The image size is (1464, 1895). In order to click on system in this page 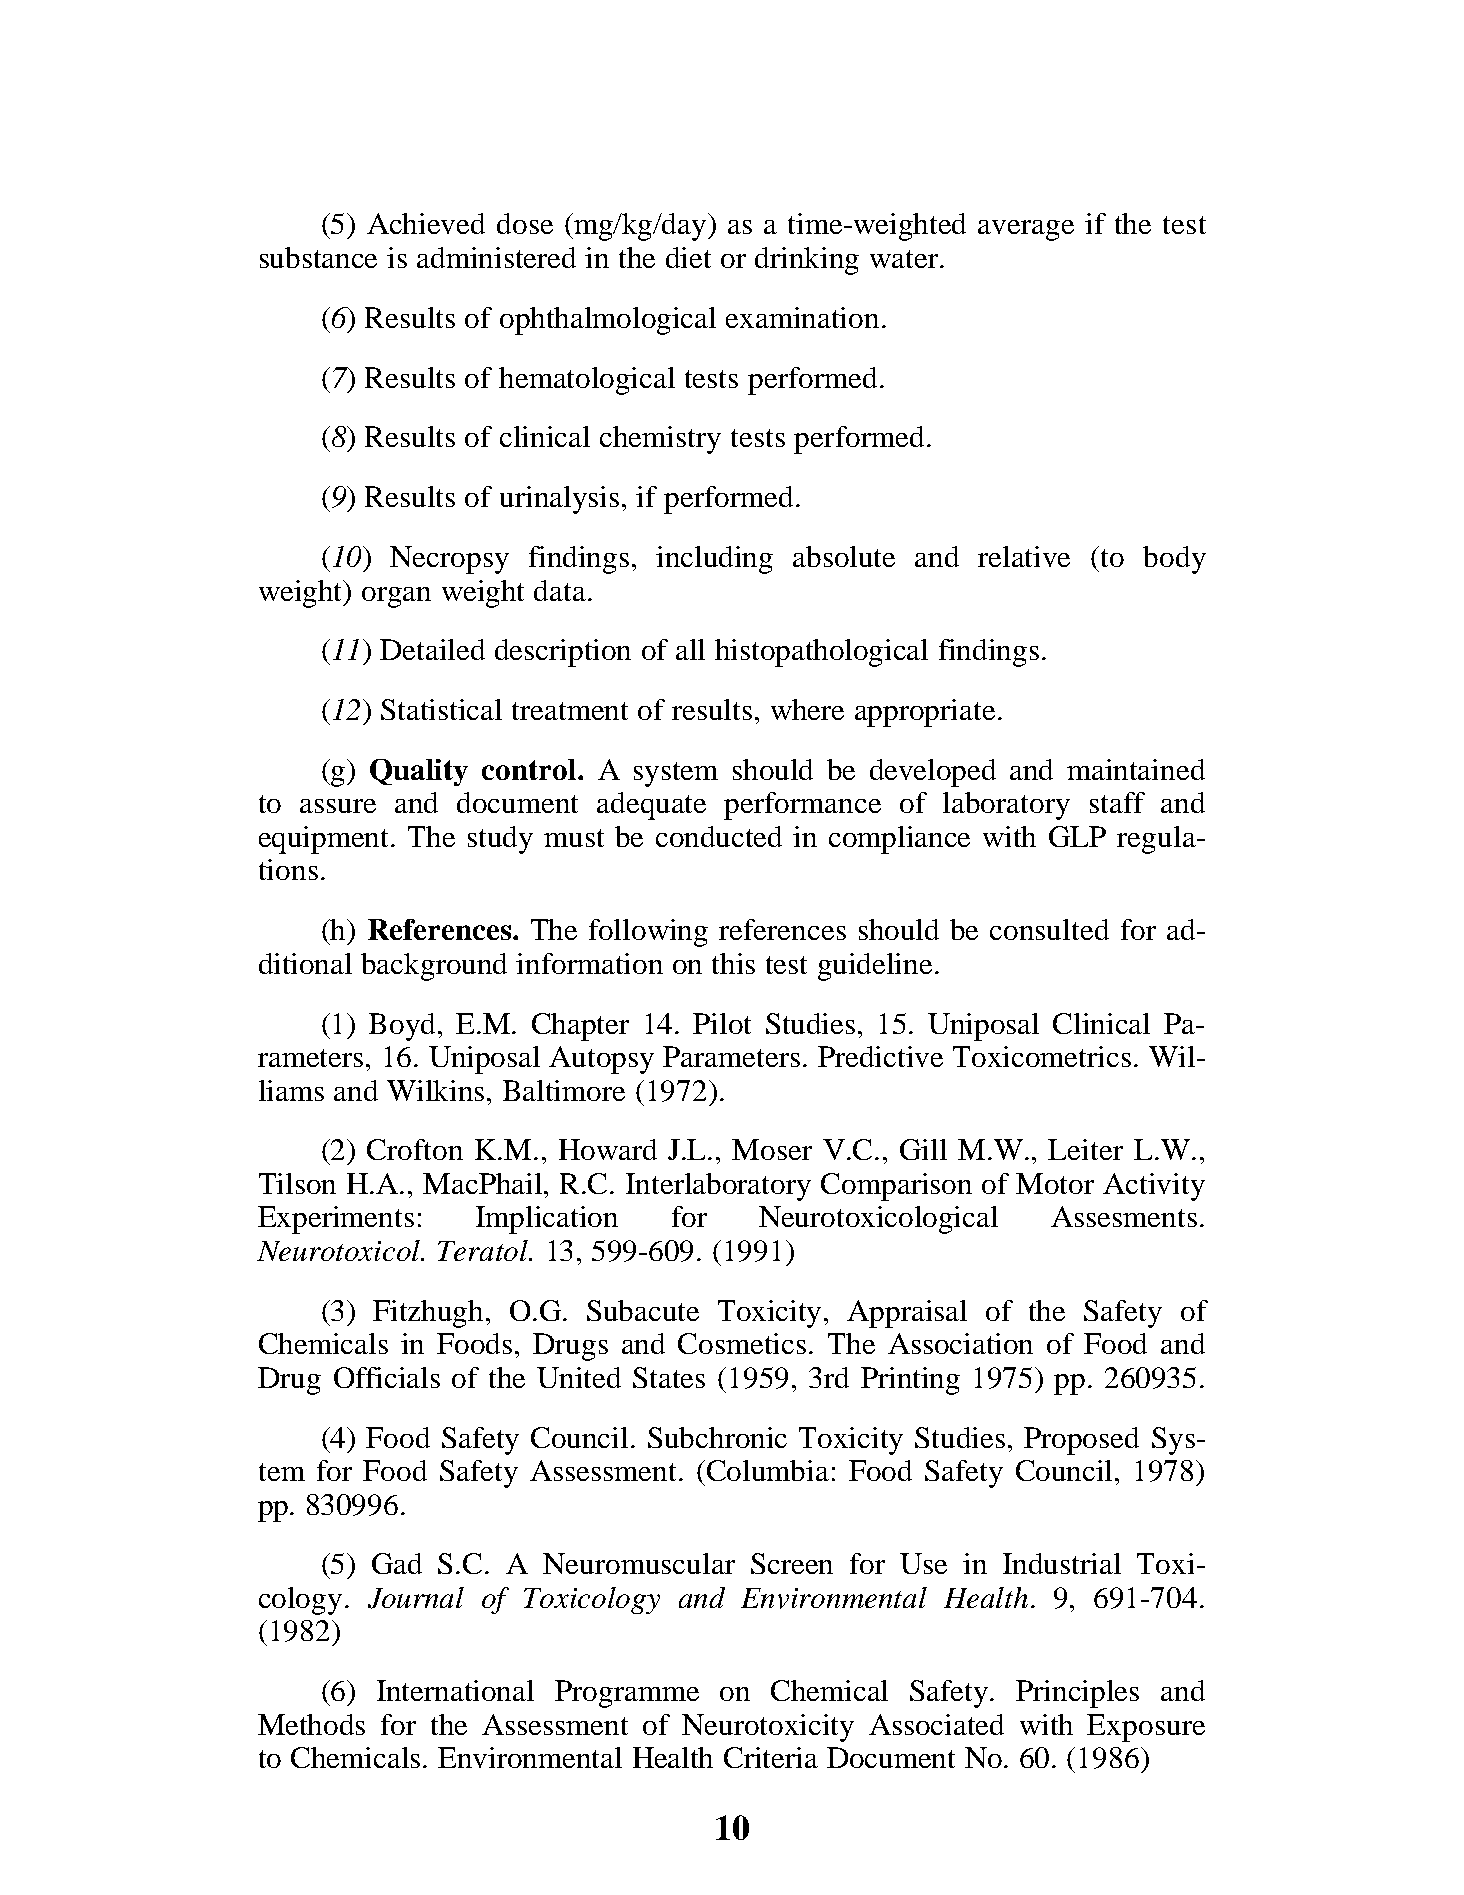, I will do `click(676, 774)`.
